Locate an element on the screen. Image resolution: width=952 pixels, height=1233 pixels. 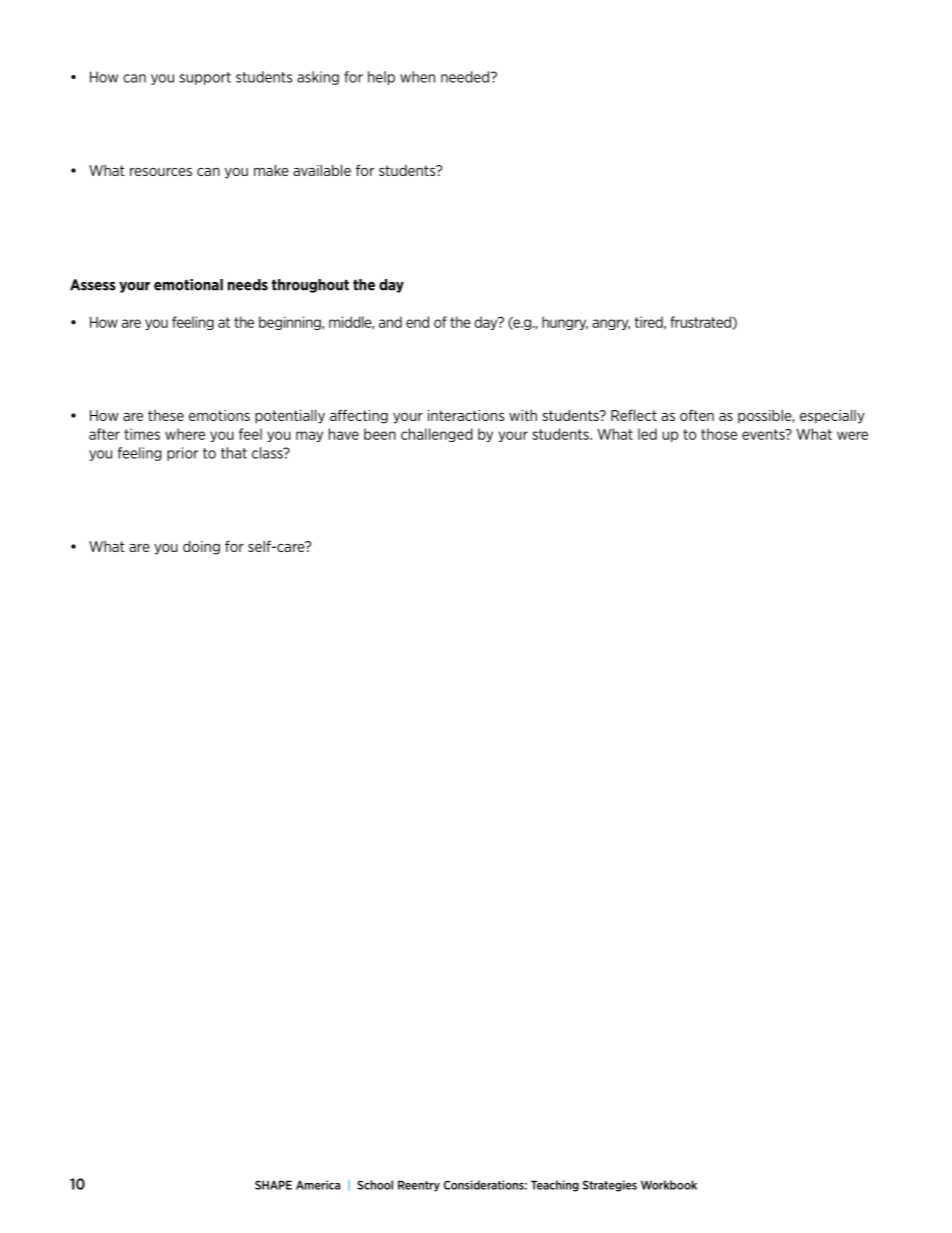
Workbook is located at coordinates (669, 1185).
